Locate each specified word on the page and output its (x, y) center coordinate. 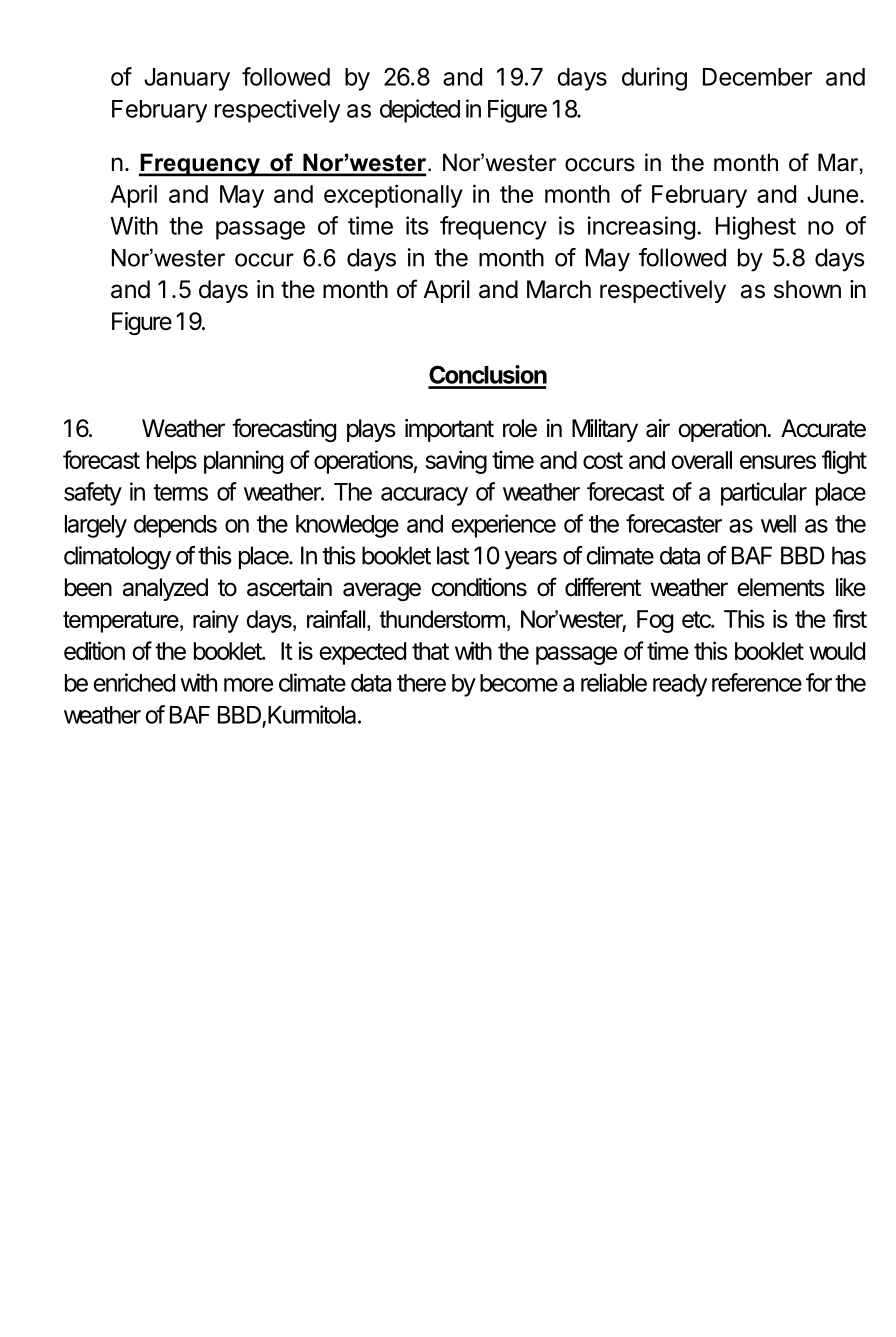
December (757, 77)
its (417, 225)
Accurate (823, 428)
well (778, 524)
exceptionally (393, 196)
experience (503, 526)
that (430, 651)
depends (175, 526)
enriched (134, 682)
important (449, 430)
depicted (420, 111)
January (187, 79)
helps (172, 462)
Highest (756, 228)
